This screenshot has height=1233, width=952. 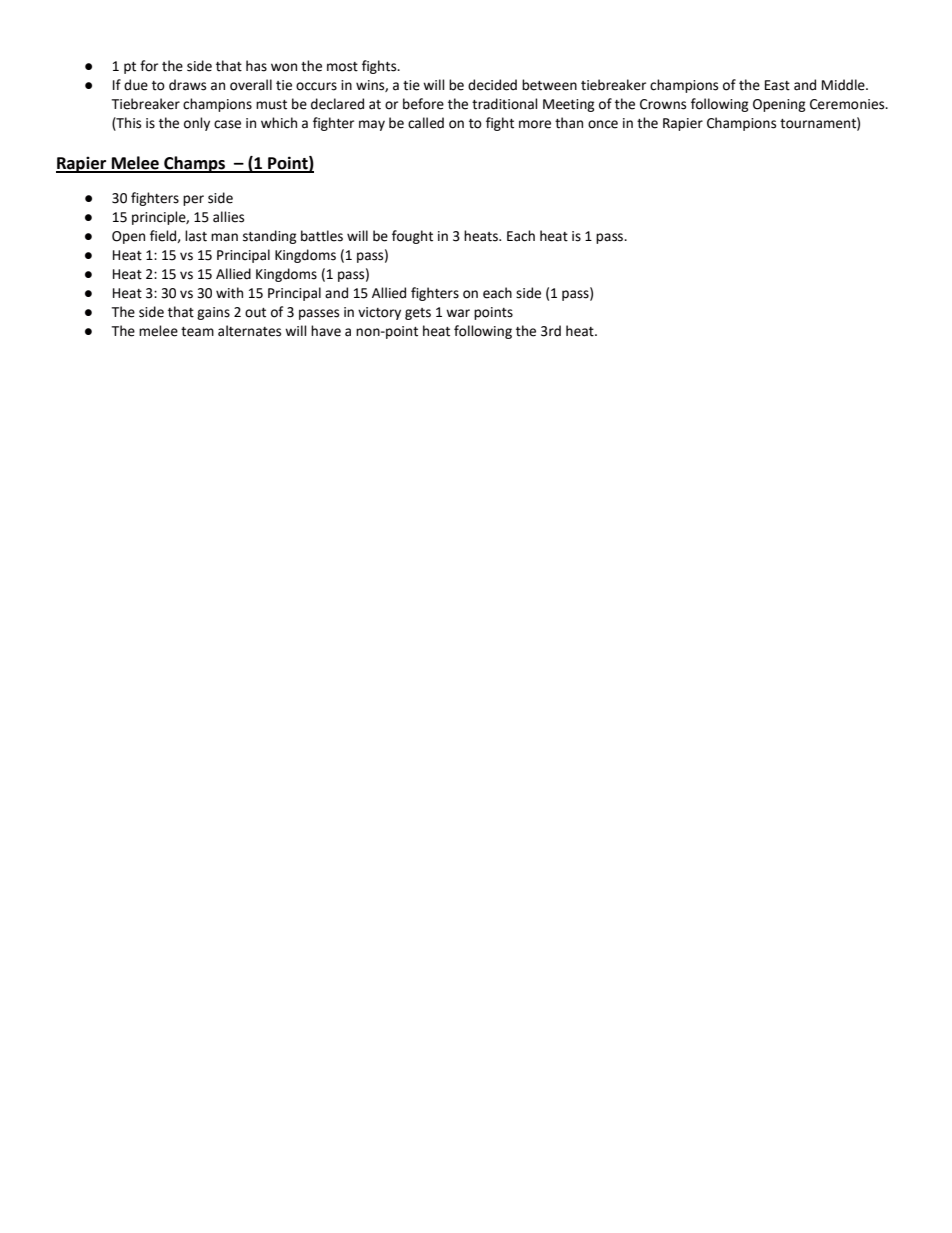 I want to click on war, so click(x=458, y=313).
